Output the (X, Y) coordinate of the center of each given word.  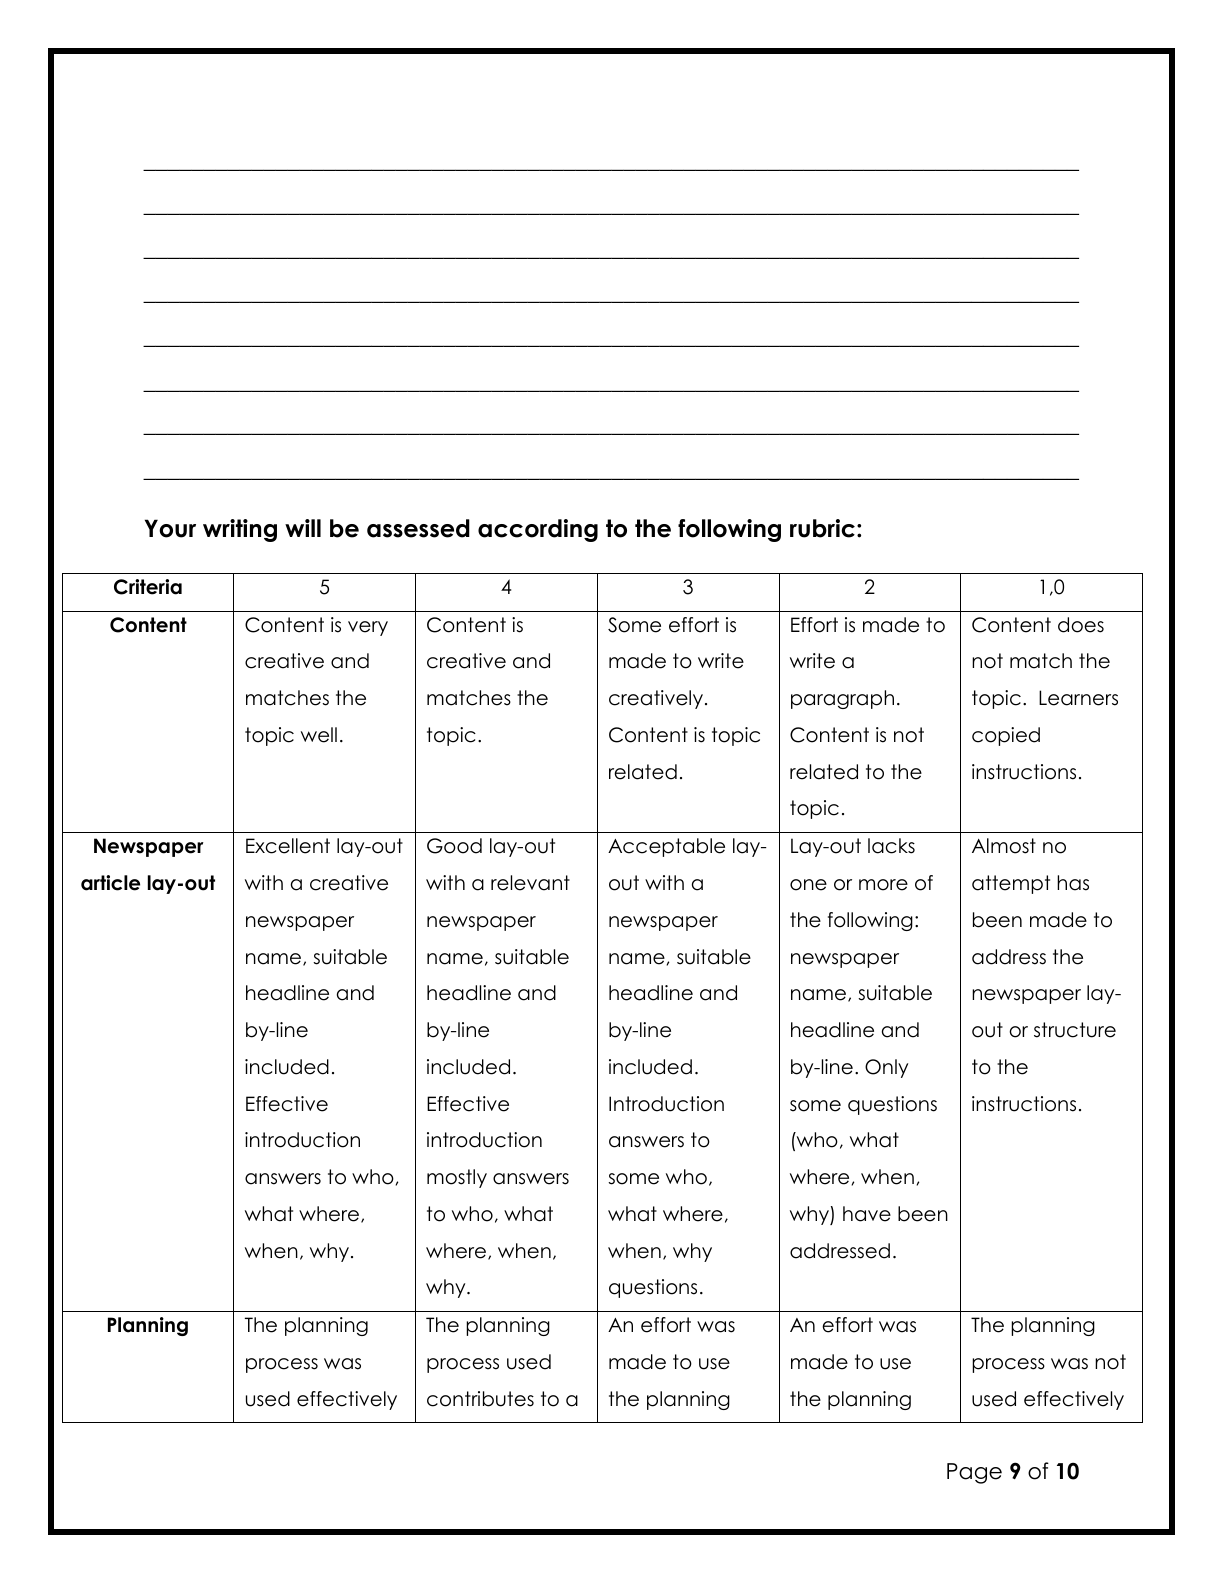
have (867, 1214)
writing (240, 530)
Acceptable (666, 847)
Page (974, 1473)
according (538, 530)
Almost (1004, 846)
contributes (480, 1399)
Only (886, 1068)
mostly (457, 1178)
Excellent (288, 846)
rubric (822, 528)
